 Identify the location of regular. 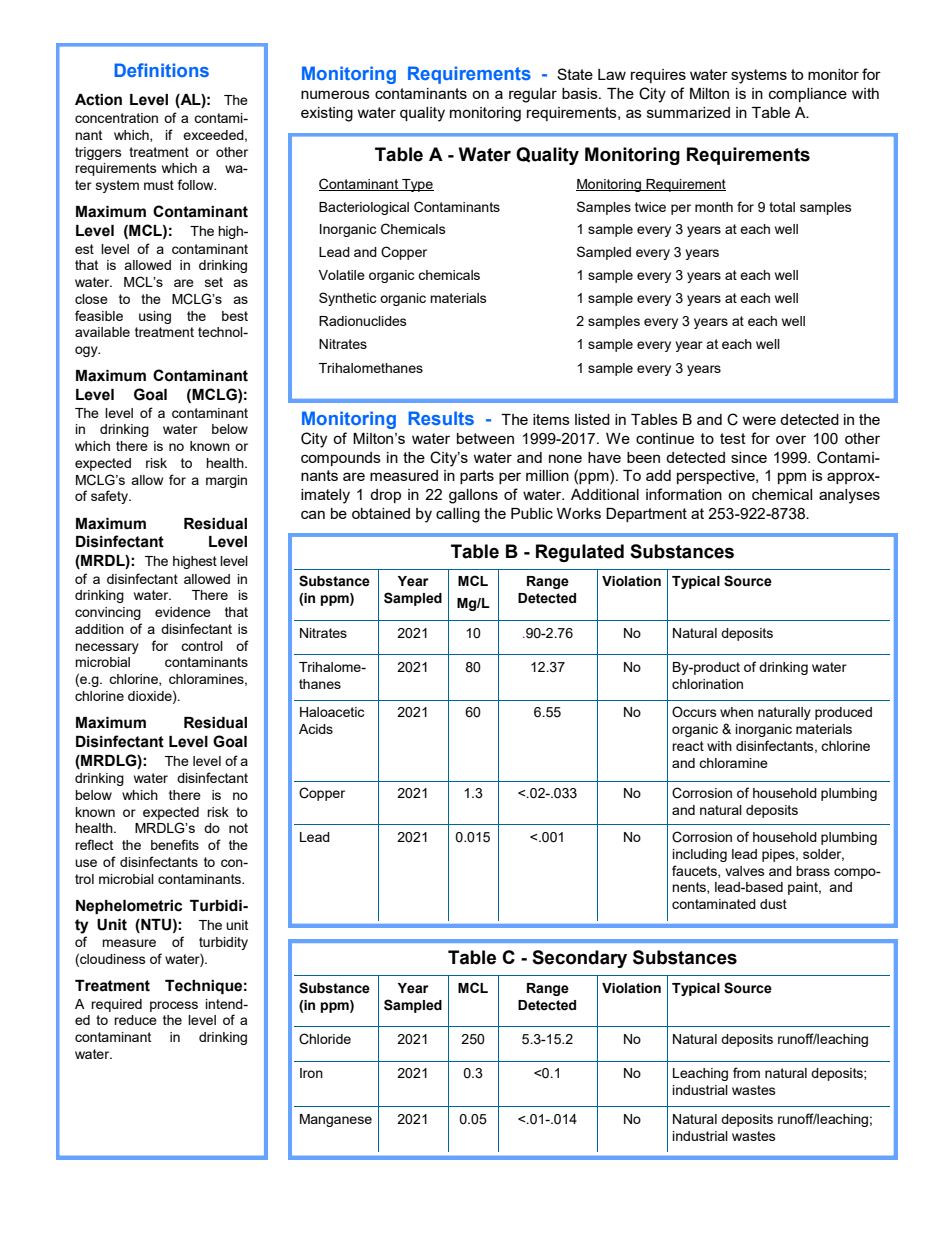
(533, 95).
